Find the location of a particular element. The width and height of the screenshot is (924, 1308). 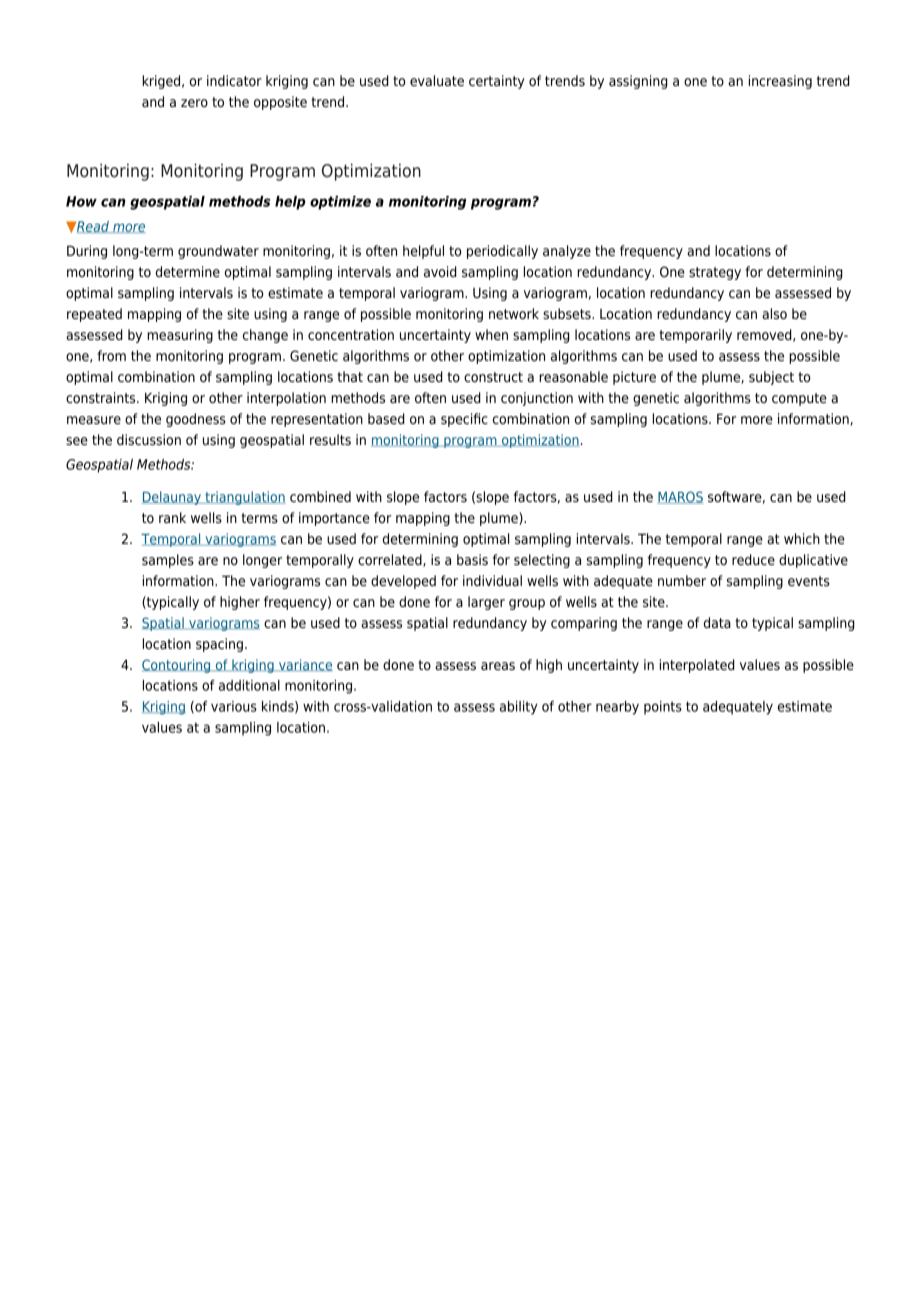

subject is located at coordinates (771, 378).
